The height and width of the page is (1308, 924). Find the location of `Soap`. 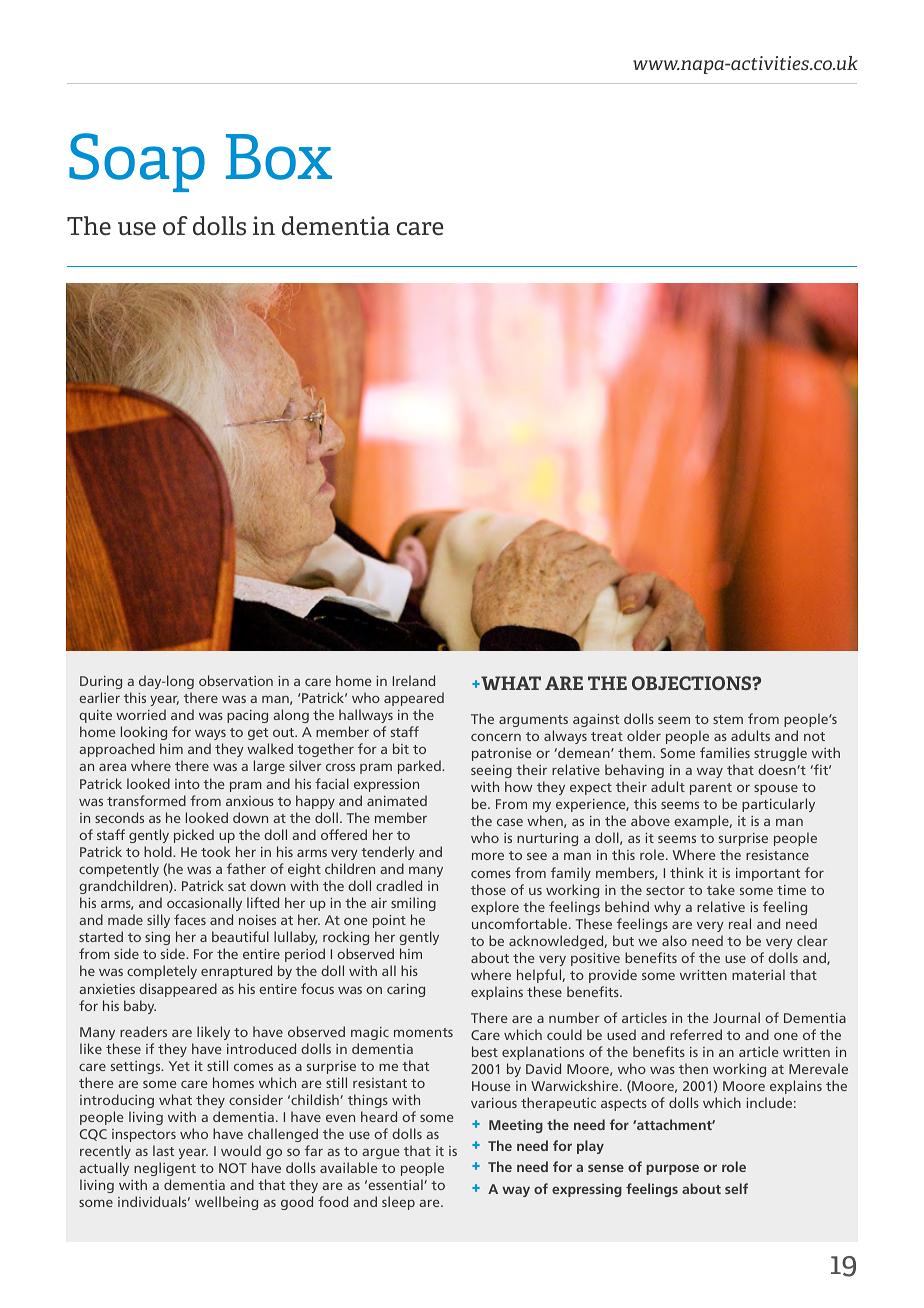

Soap is located at coordinates (137, 162).
